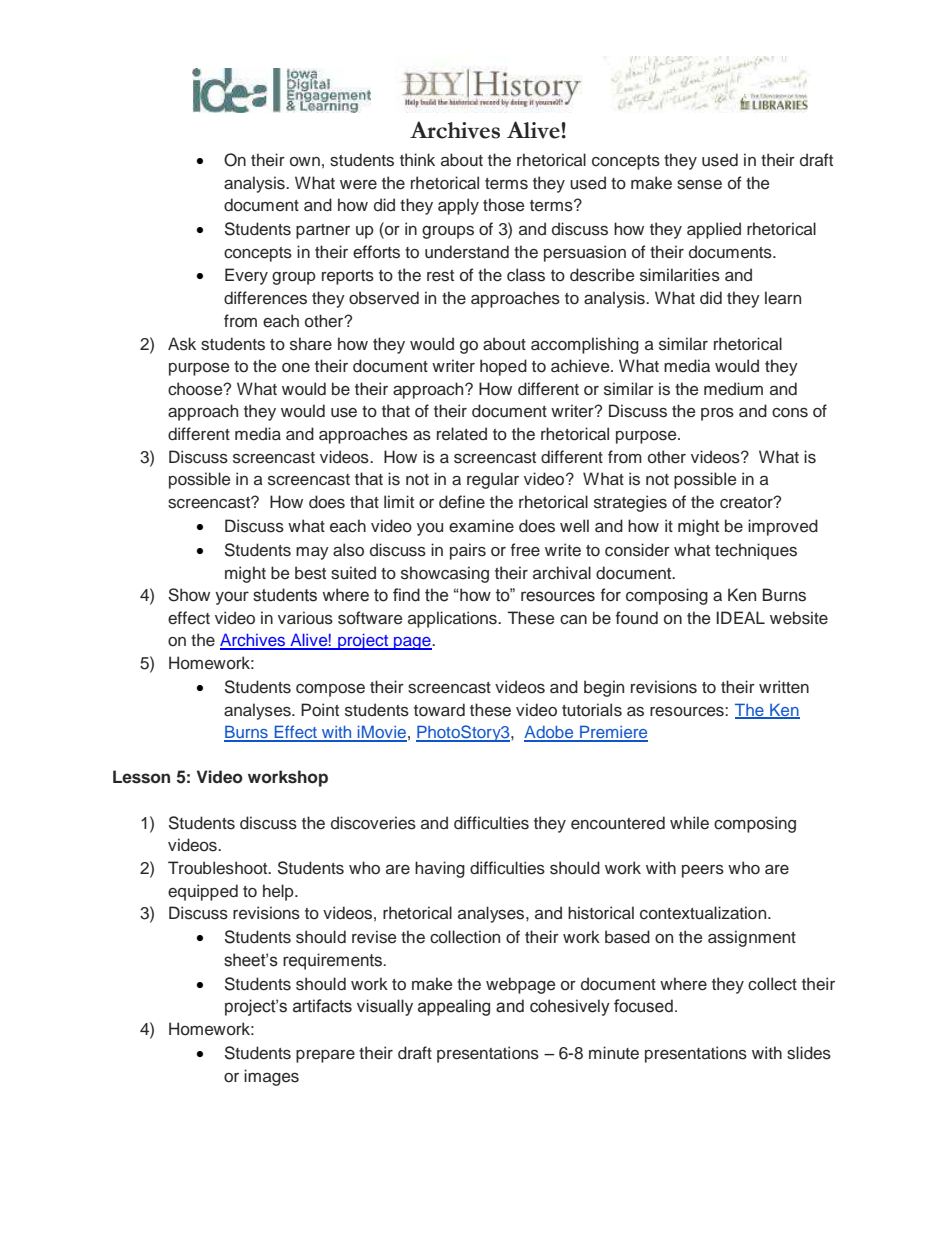  What do you see at coordinates (784, 687) in the screenshot?
I see `written` at bounding box center [784, 687].
